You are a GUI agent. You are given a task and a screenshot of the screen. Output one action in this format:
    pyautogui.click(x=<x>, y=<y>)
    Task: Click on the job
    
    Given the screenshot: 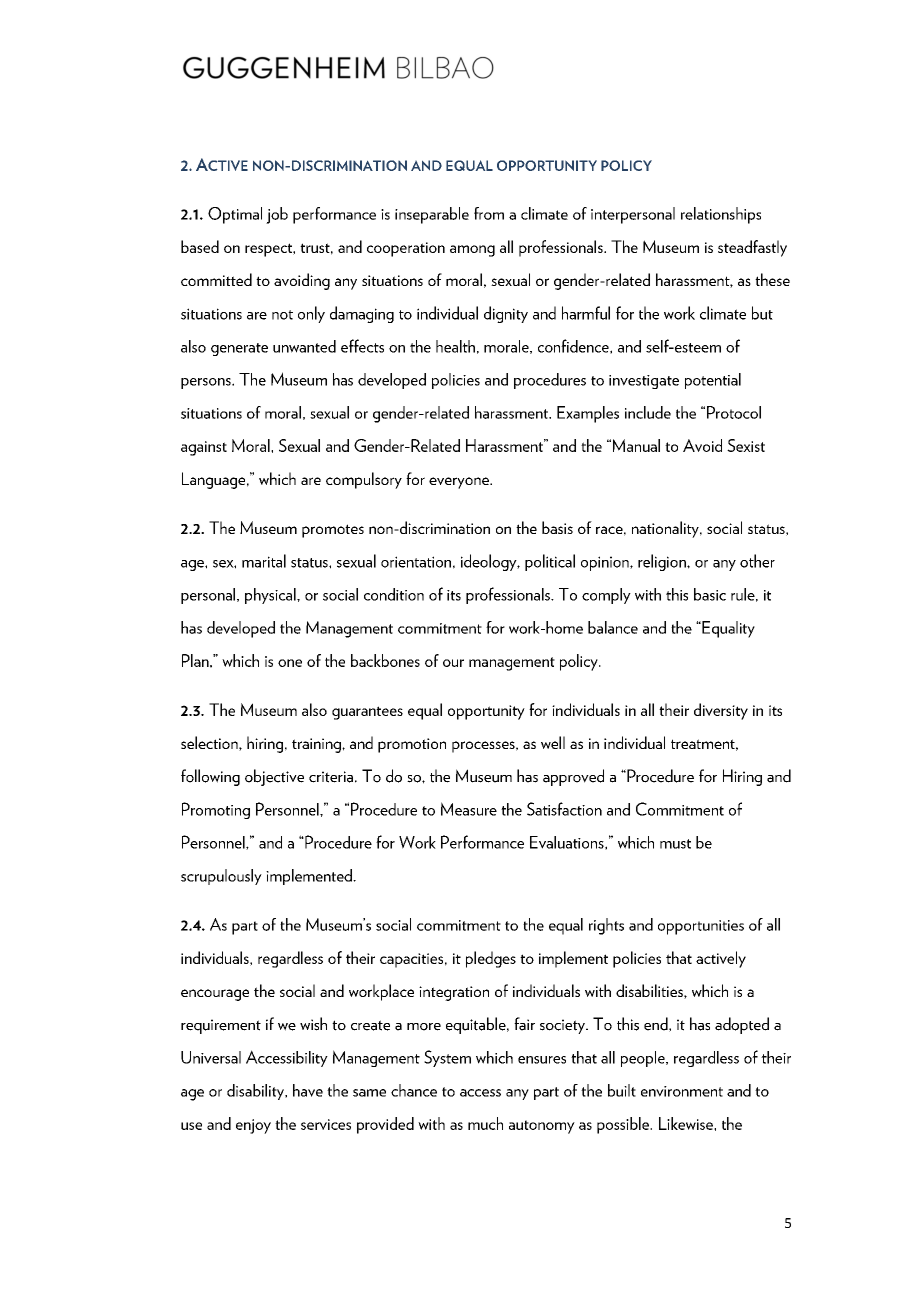 What is the action you would take?
    pyautogui.click(x=277, y=215)
